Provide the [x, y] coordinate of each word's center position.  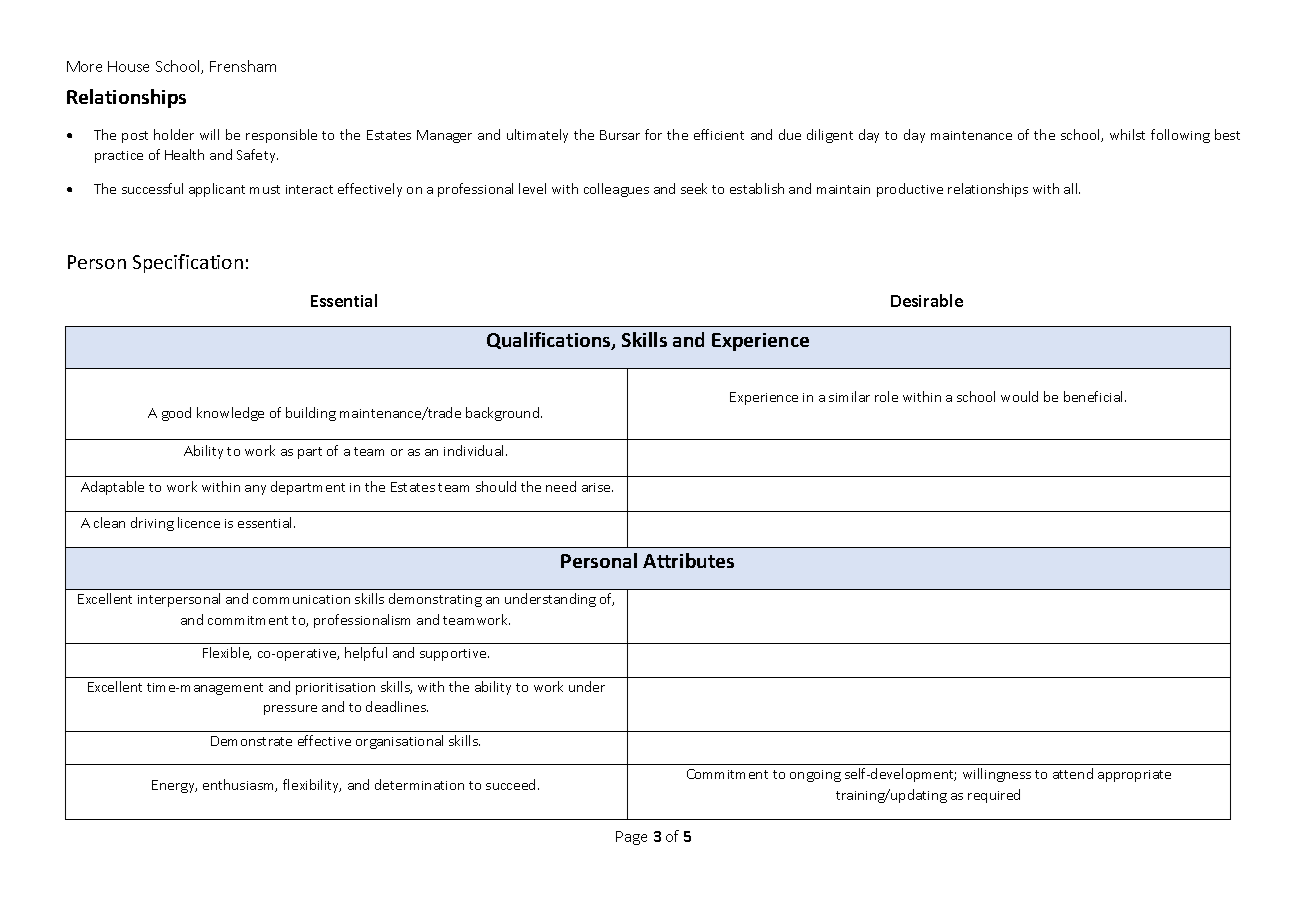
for [653, 134]
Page [631, 838]
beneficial [1095, 396]
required [994, 796]
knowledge [230, 414]
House [128, 66]
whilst [1127, 134]
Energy [174, 786]
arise [597, 487]
